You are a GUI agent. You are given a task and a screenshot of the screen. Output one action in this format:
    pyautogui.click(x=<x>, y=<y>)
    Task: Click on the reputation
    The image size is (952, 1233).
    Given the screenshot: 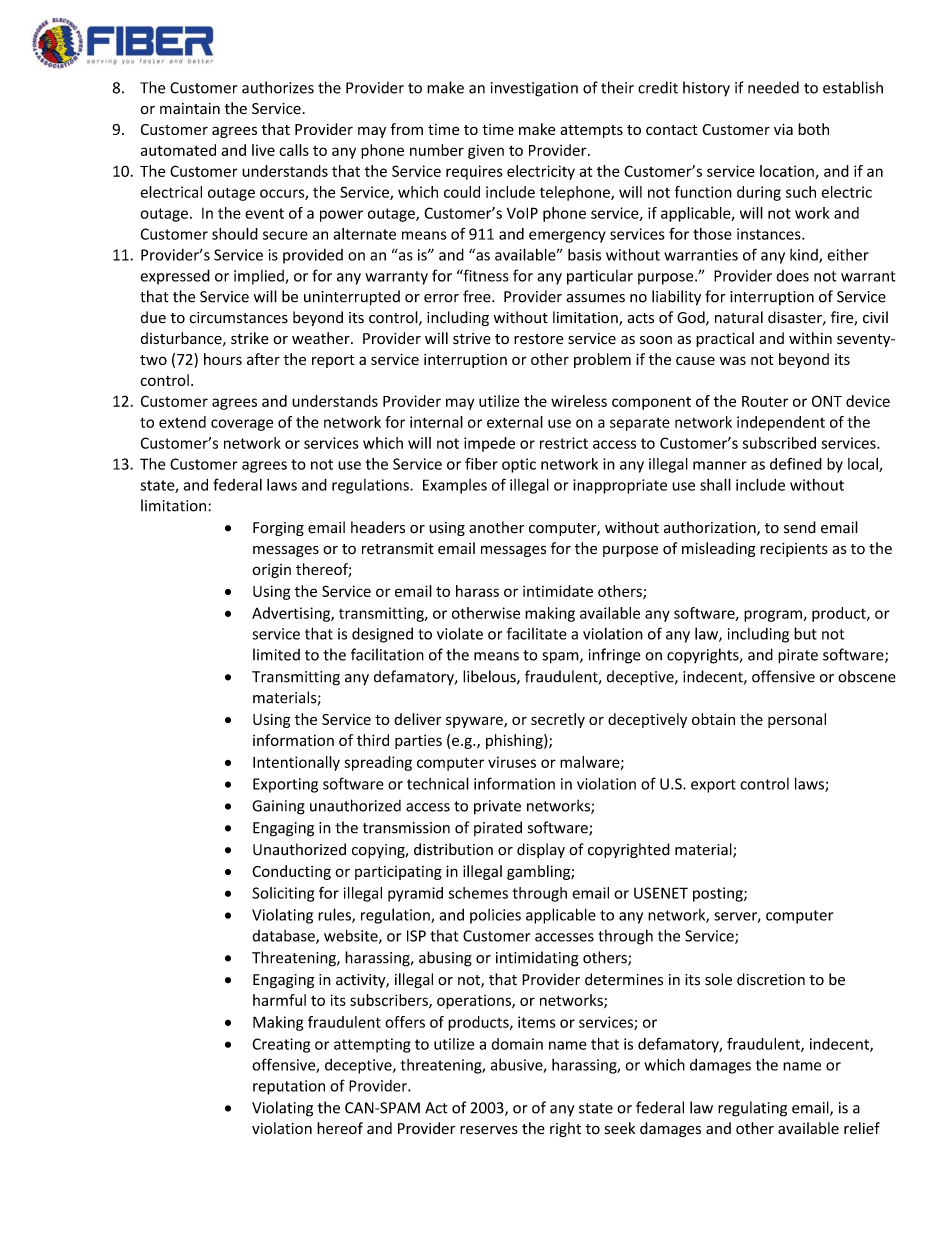 What is the action you would take?
    pyautogui.click(x=289, y=1087)
